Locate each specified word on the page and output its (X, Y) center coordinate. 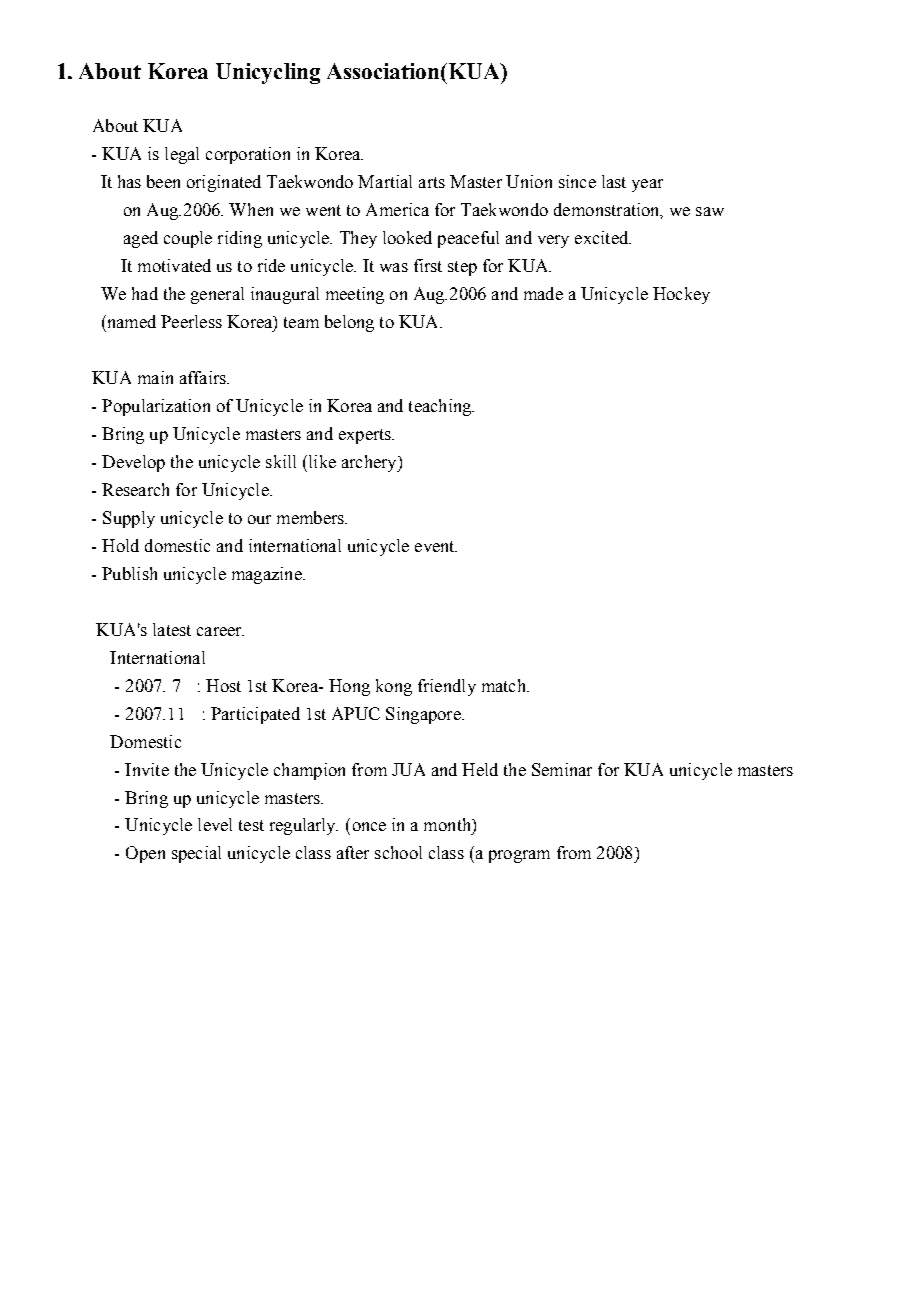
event (436, 546)
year (647, 185)
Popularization (156, 407)
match (505, 685)
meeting (355, 295)
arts (432, 182)
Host (223, 685)
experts (366, 436)
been (163, 181)
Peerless (191, 321)
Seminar (562, 769)
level (215, 824)
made (543, 293)
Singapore (424, 715)
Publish (129, 573)
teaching (441, 407)
